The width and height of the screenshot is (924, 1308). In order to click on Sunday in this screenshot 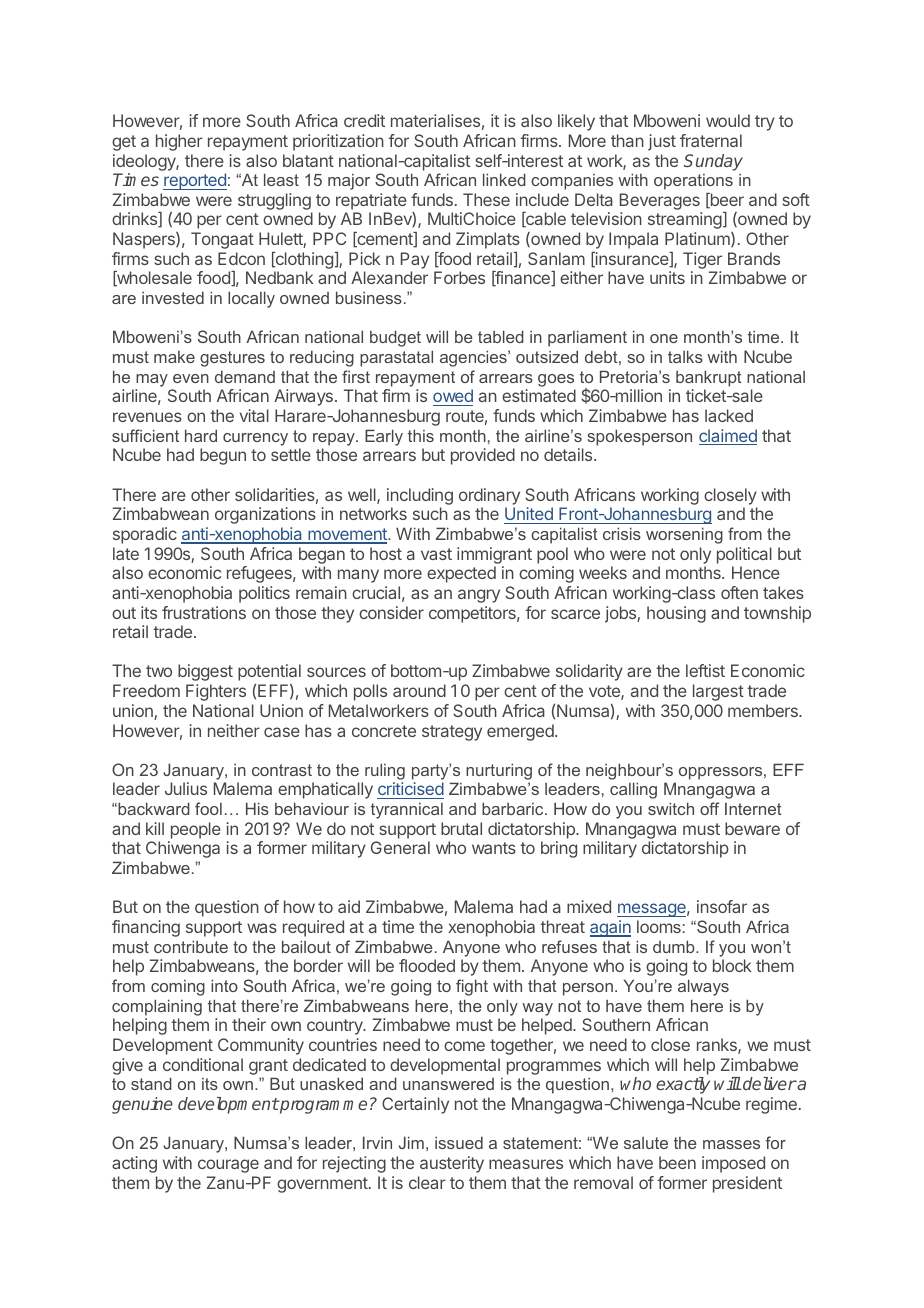, I will do `click(713, 162)`.
